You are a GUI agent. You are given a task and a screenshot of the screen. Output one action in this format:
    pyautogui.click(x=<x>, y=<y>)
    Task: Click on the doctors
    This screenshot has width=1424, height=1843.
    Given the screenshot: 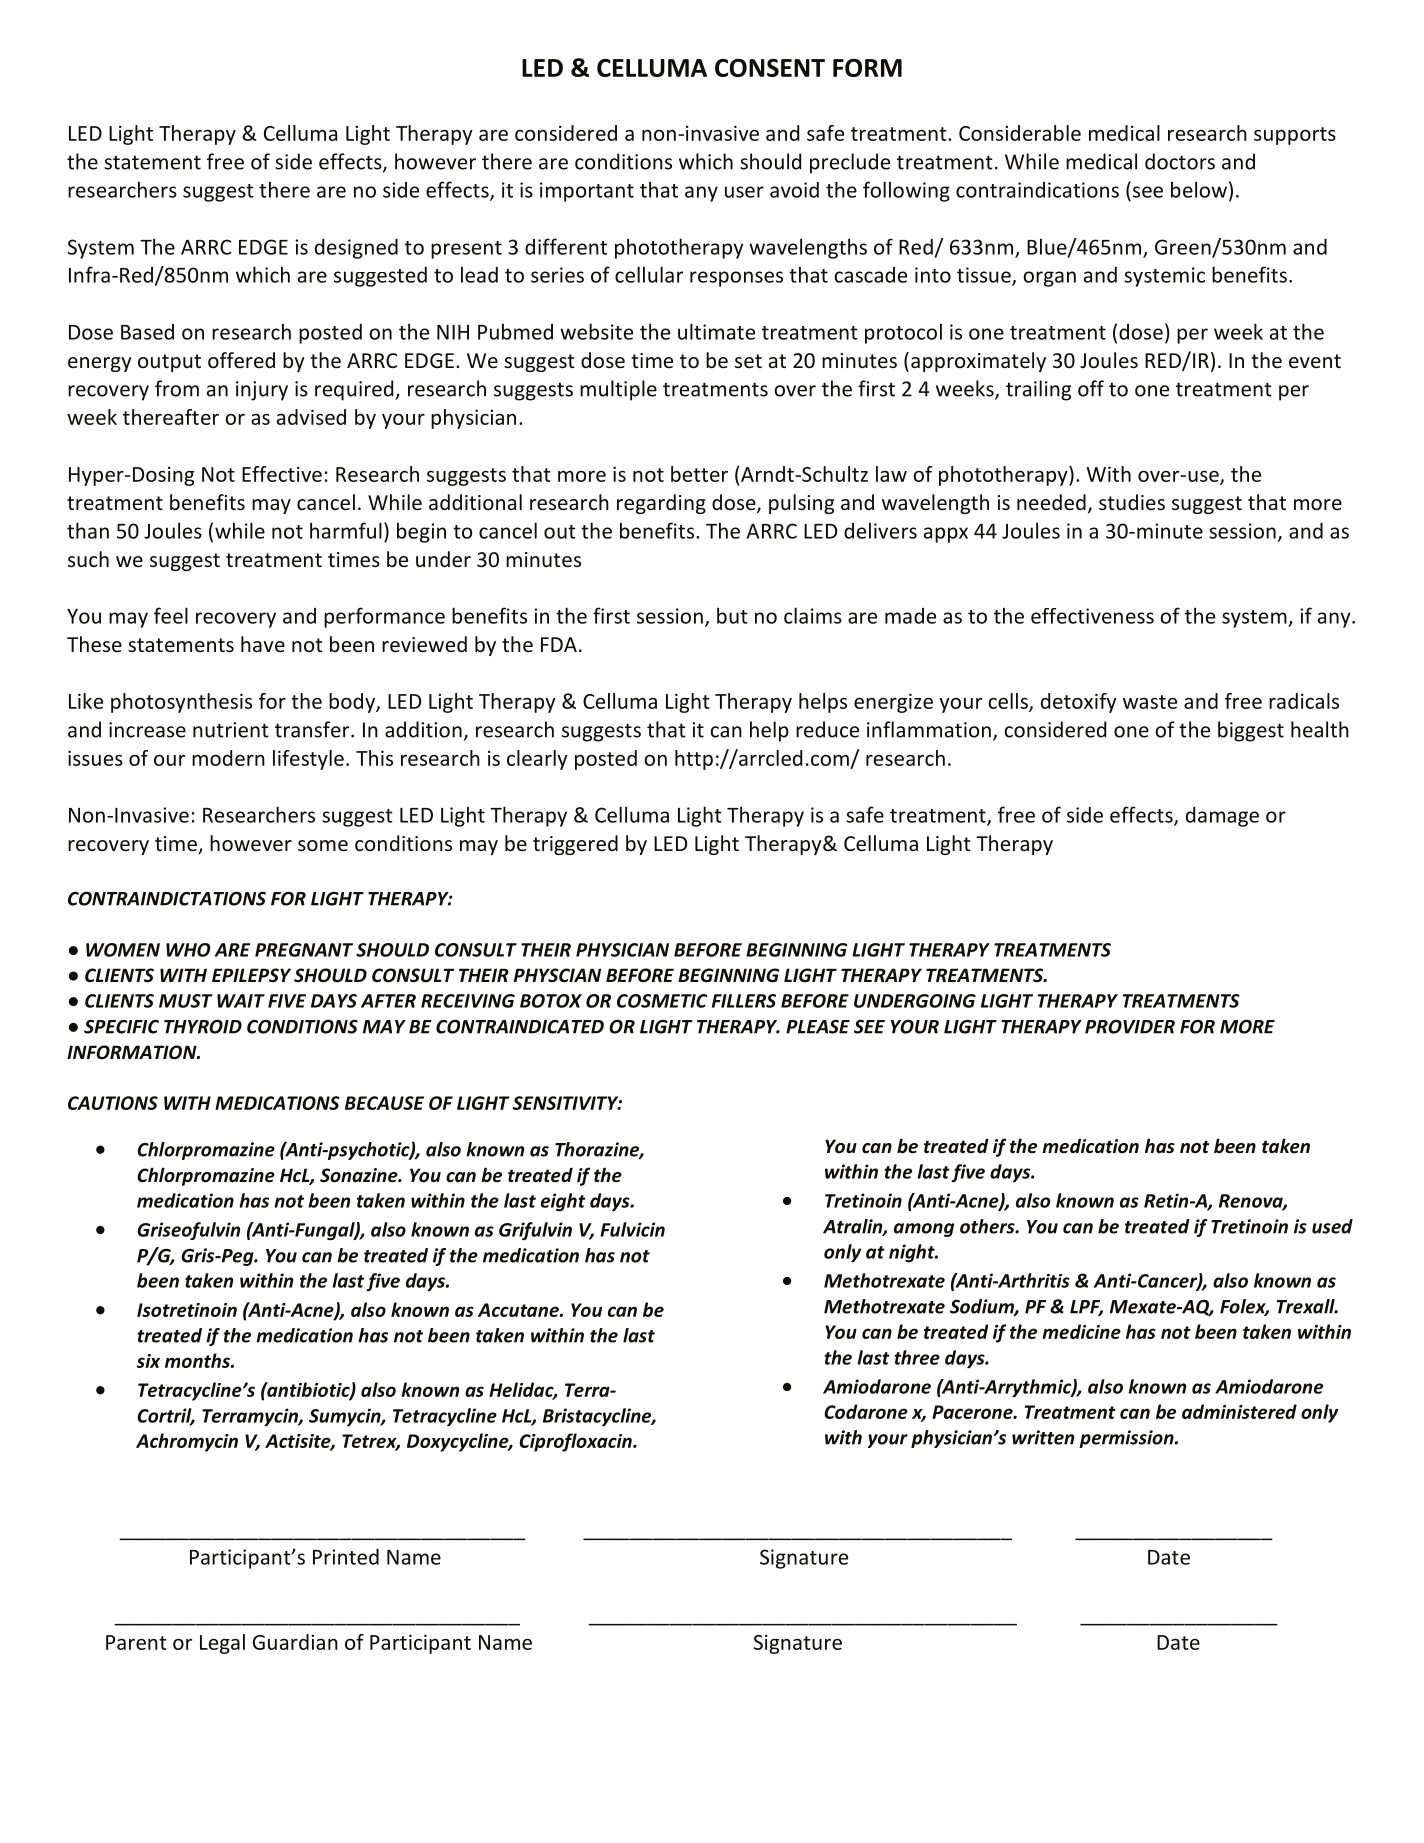 What is the action you would take?
    pyautogui.click(x=1180, y=161)
